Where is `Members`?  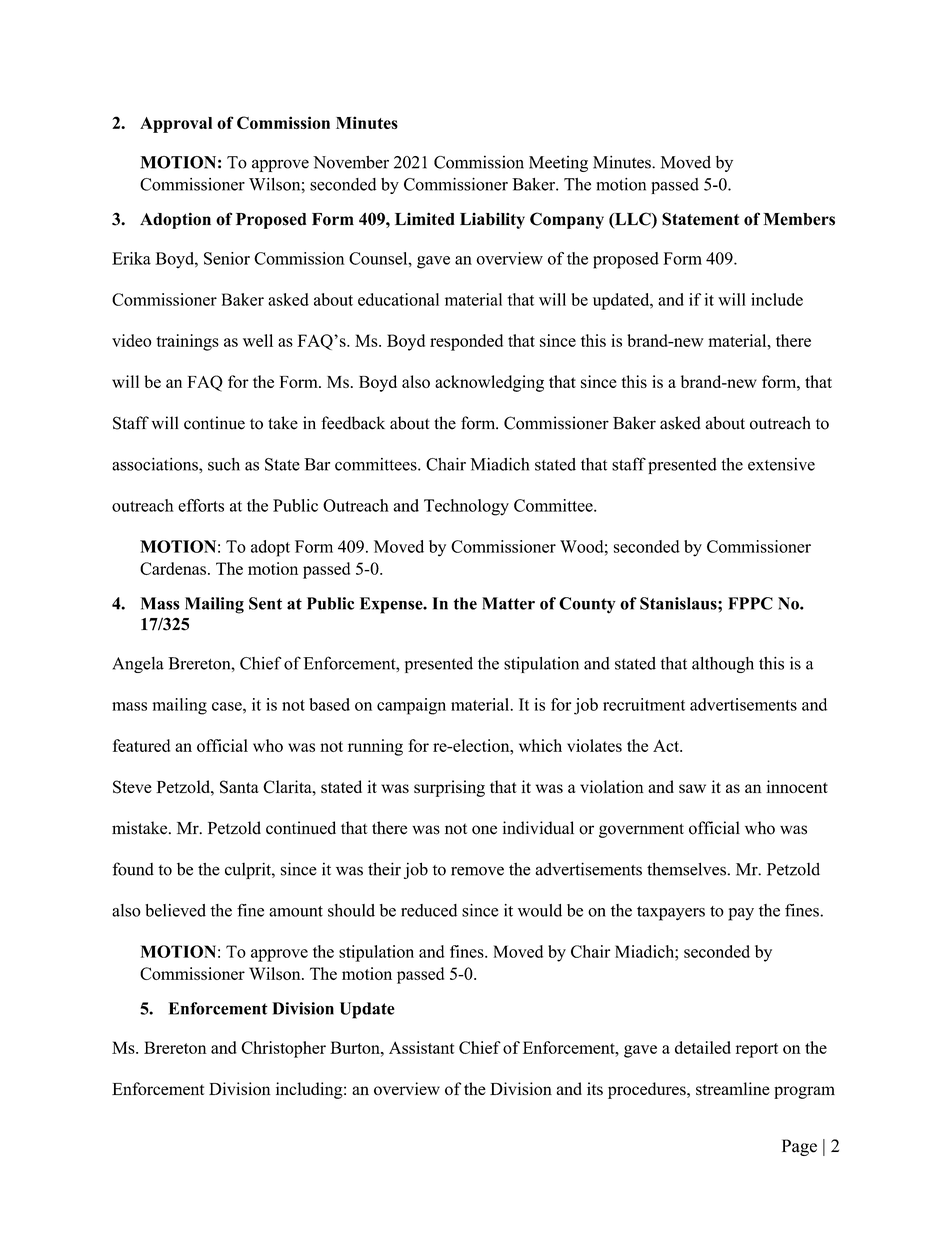 Members is located at coordinates (799, 219).
